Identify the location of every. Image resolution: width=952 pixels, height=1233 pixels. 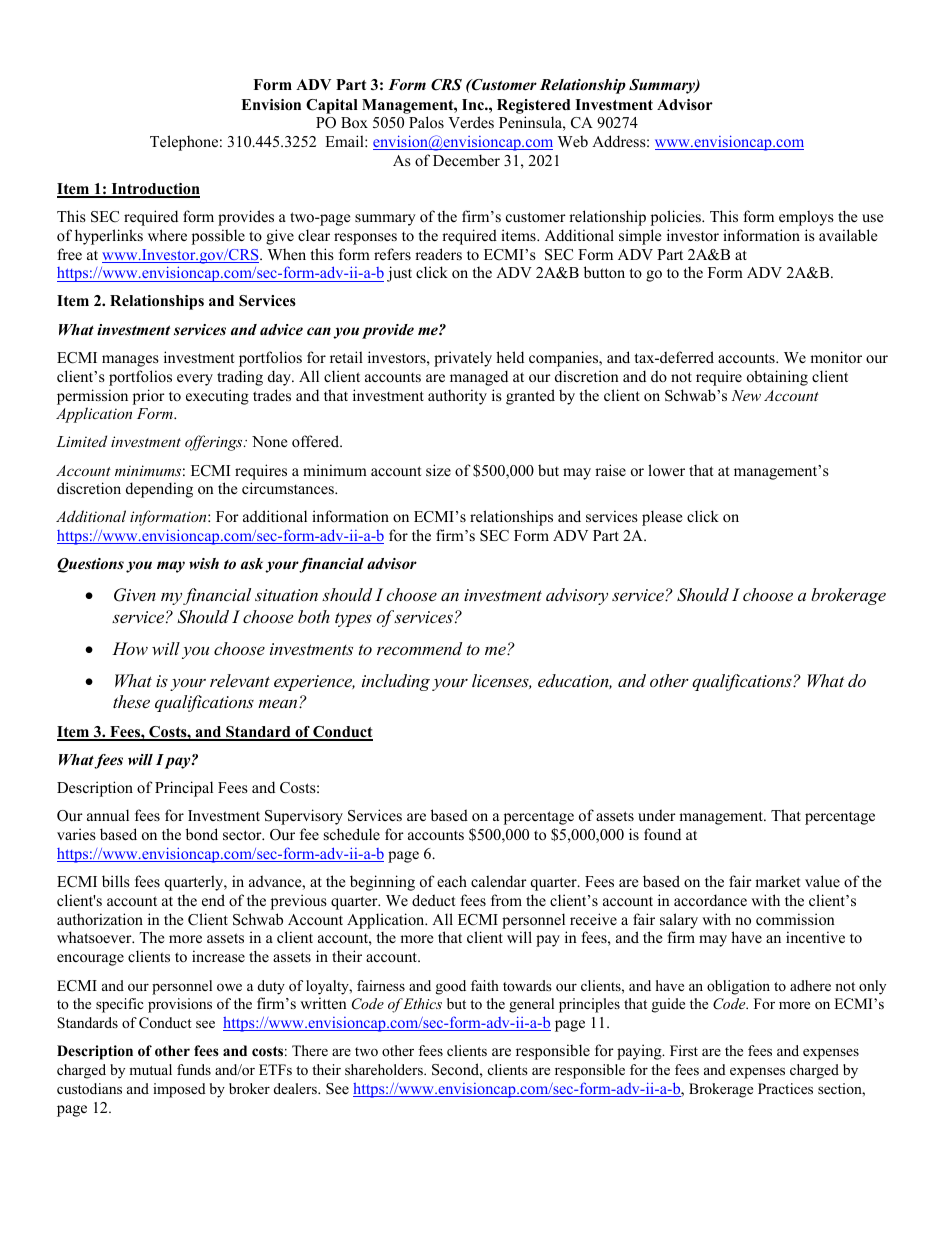
(195, 380).
